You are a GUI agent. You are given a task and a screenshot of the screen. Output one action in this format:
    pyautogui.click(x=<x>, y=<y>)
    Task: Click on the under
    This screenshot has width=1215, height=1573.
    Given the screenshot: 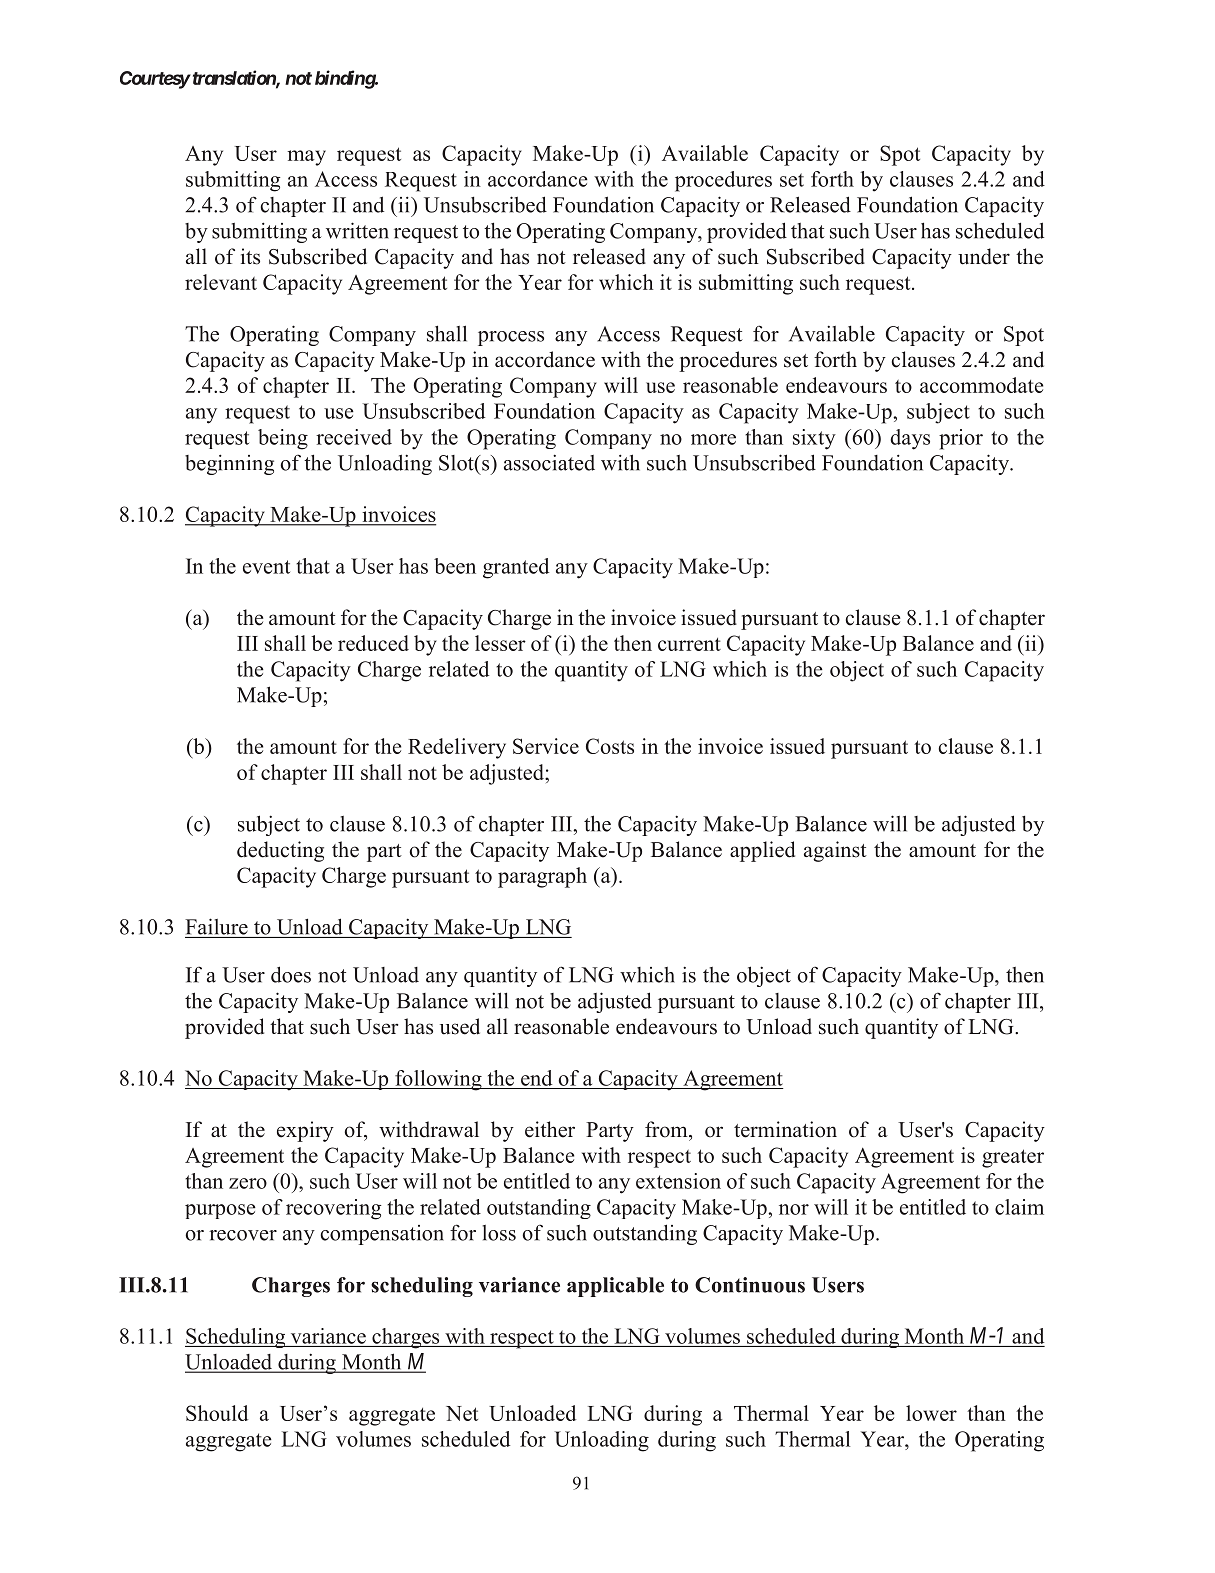 What is the action you would take?
    pyautogui.click(x=984, y=256)
